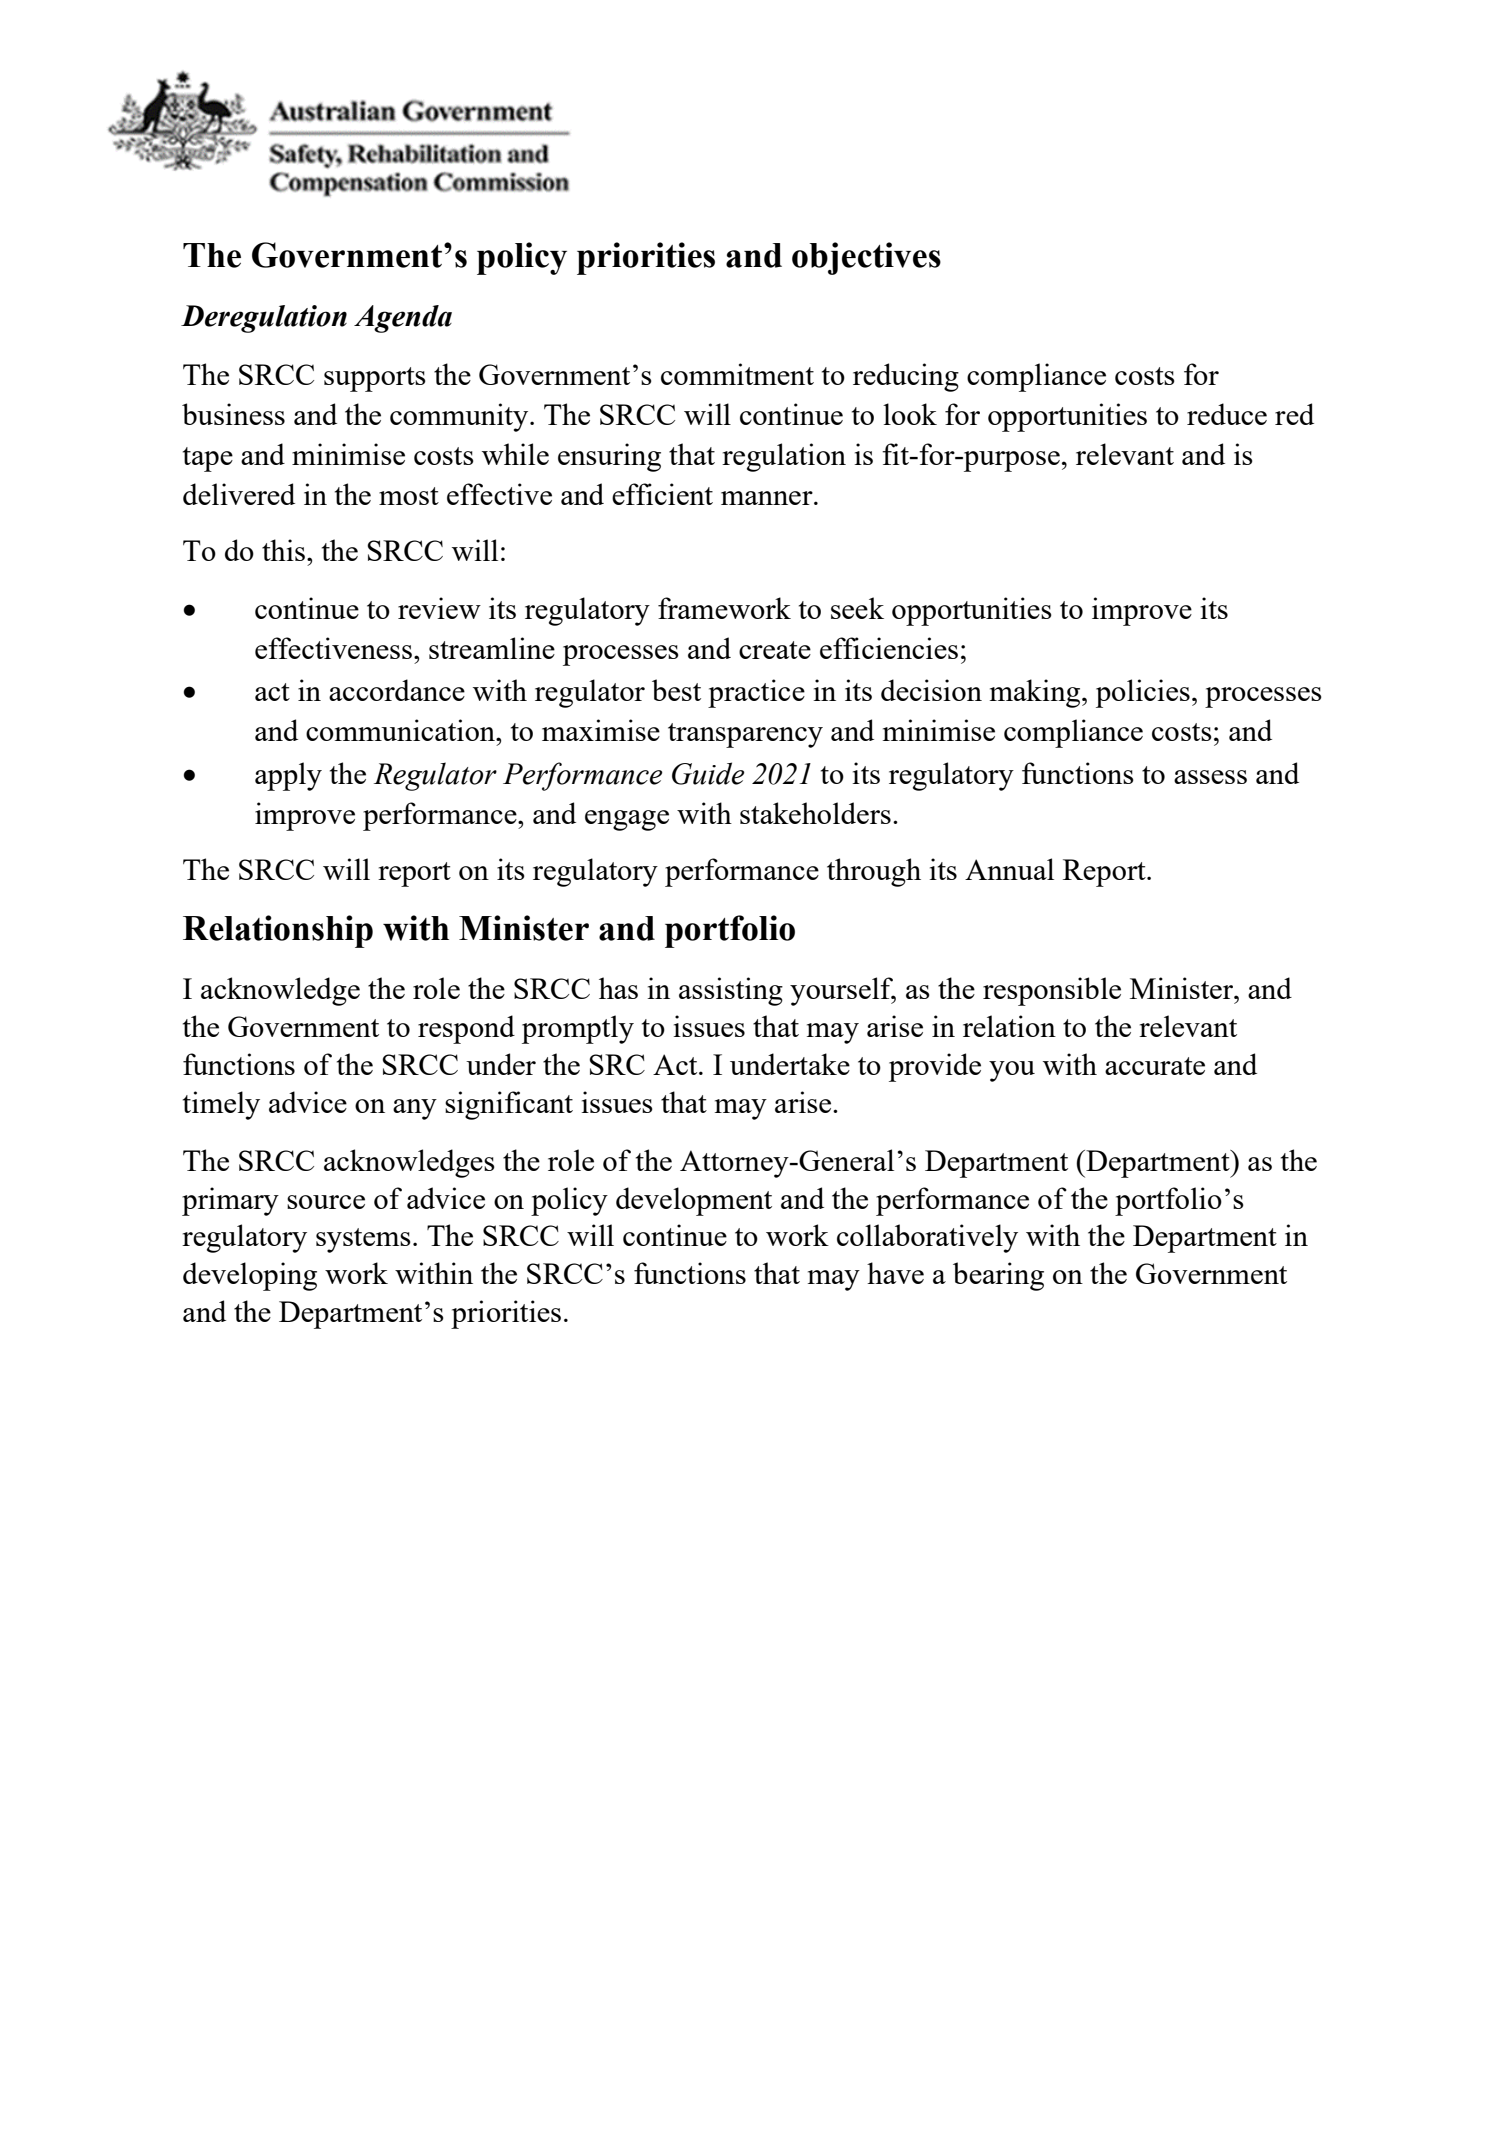 Image resolution: width=1510 pixels, height=2136 pixels. I want to click on Guide, so click(708, 773).
